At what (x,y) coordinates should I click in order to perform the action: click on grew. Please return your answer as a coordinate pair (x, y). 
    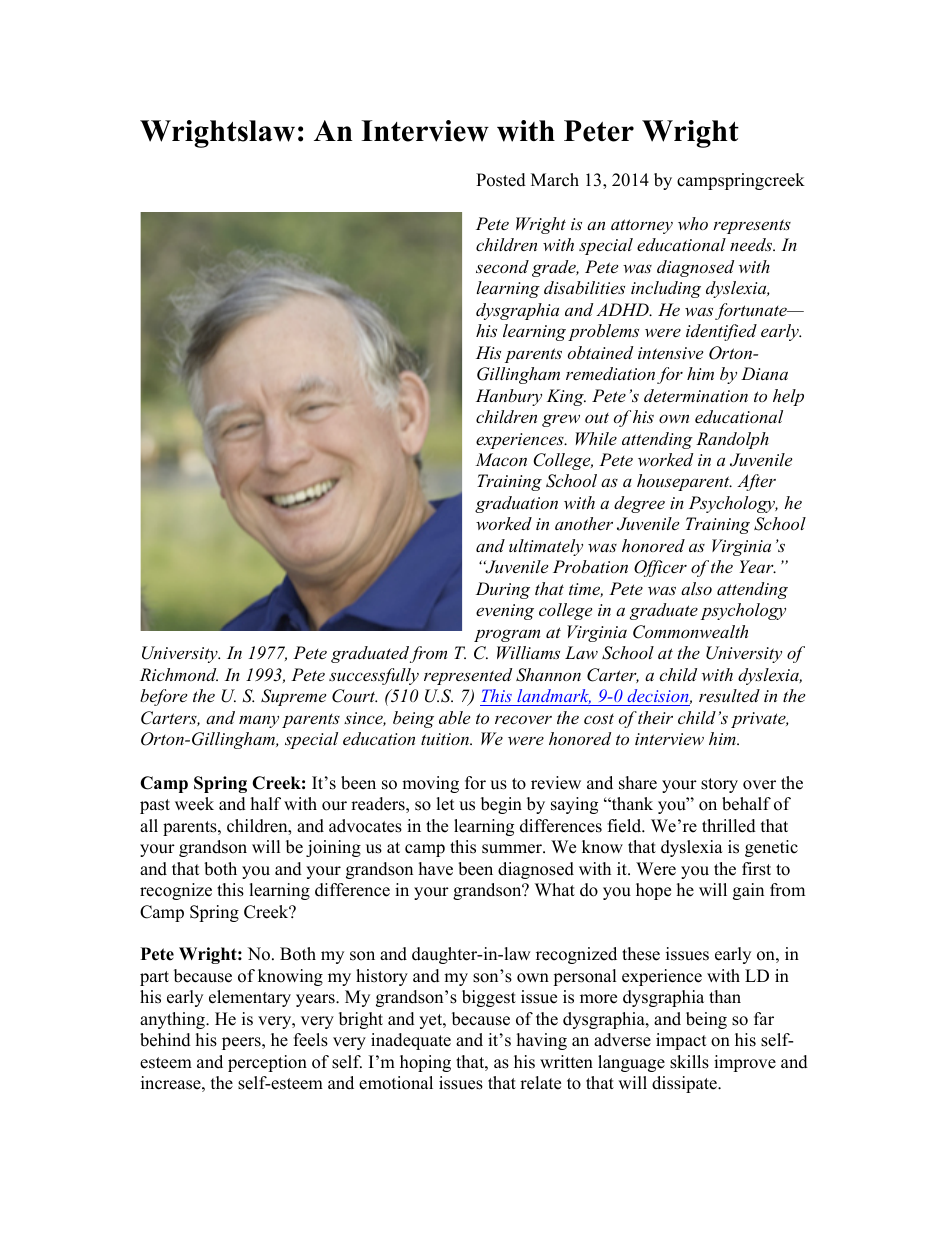
    Looking at the image, I should click on (561, 420).
